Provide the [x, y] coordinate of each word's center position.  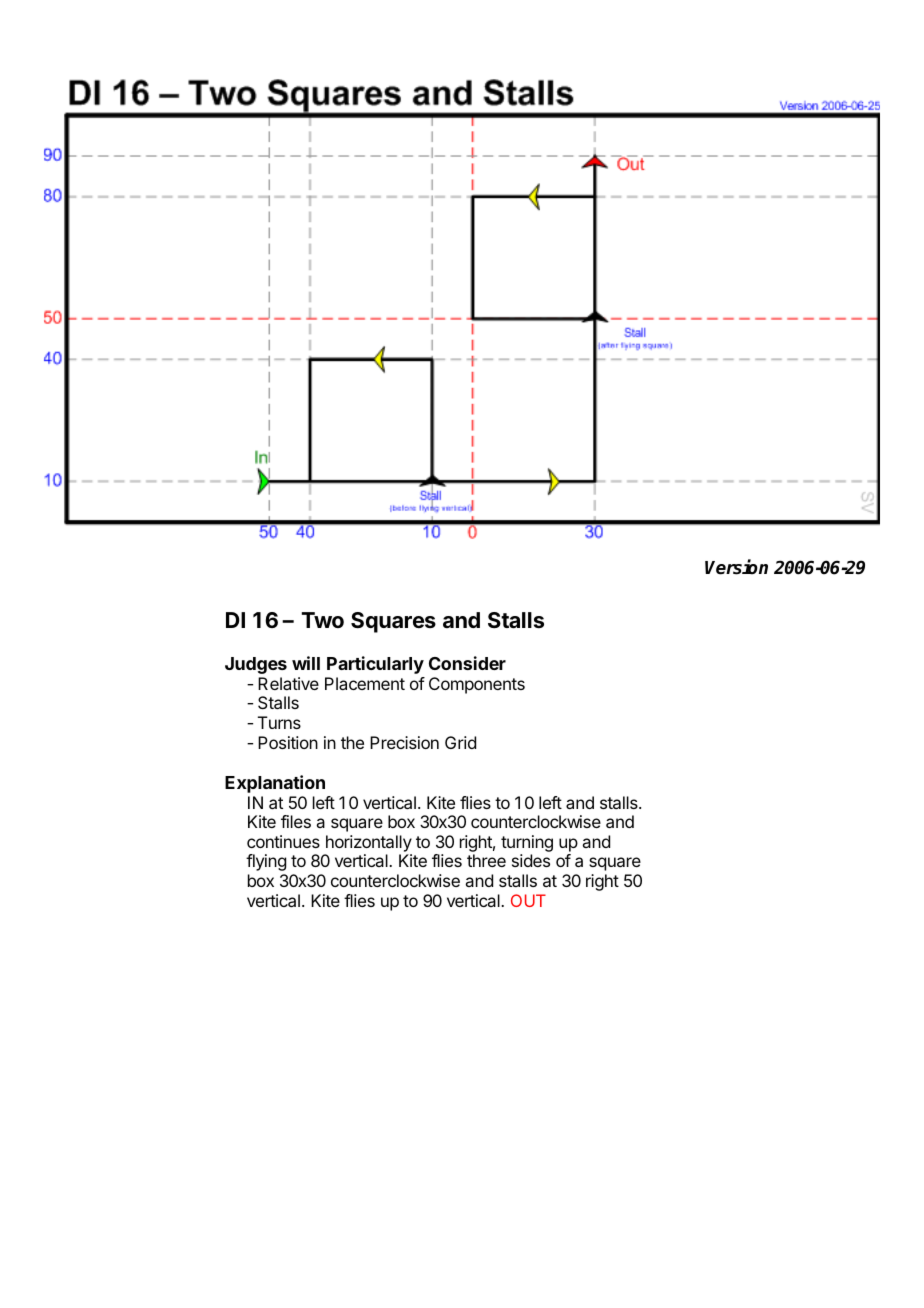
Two [323, 620]
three [486, 860]
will [306, 663]
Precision [404, 742]
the [352, 742]
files [296, 821]
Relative [288, 683]
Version [736, 567]
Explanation [275, 784]
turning [527, 845]
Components [477, 685]
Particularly [375, 665]
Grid [460, 742]
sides [531, 860]
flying [266, 862]
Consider [467, 663]
